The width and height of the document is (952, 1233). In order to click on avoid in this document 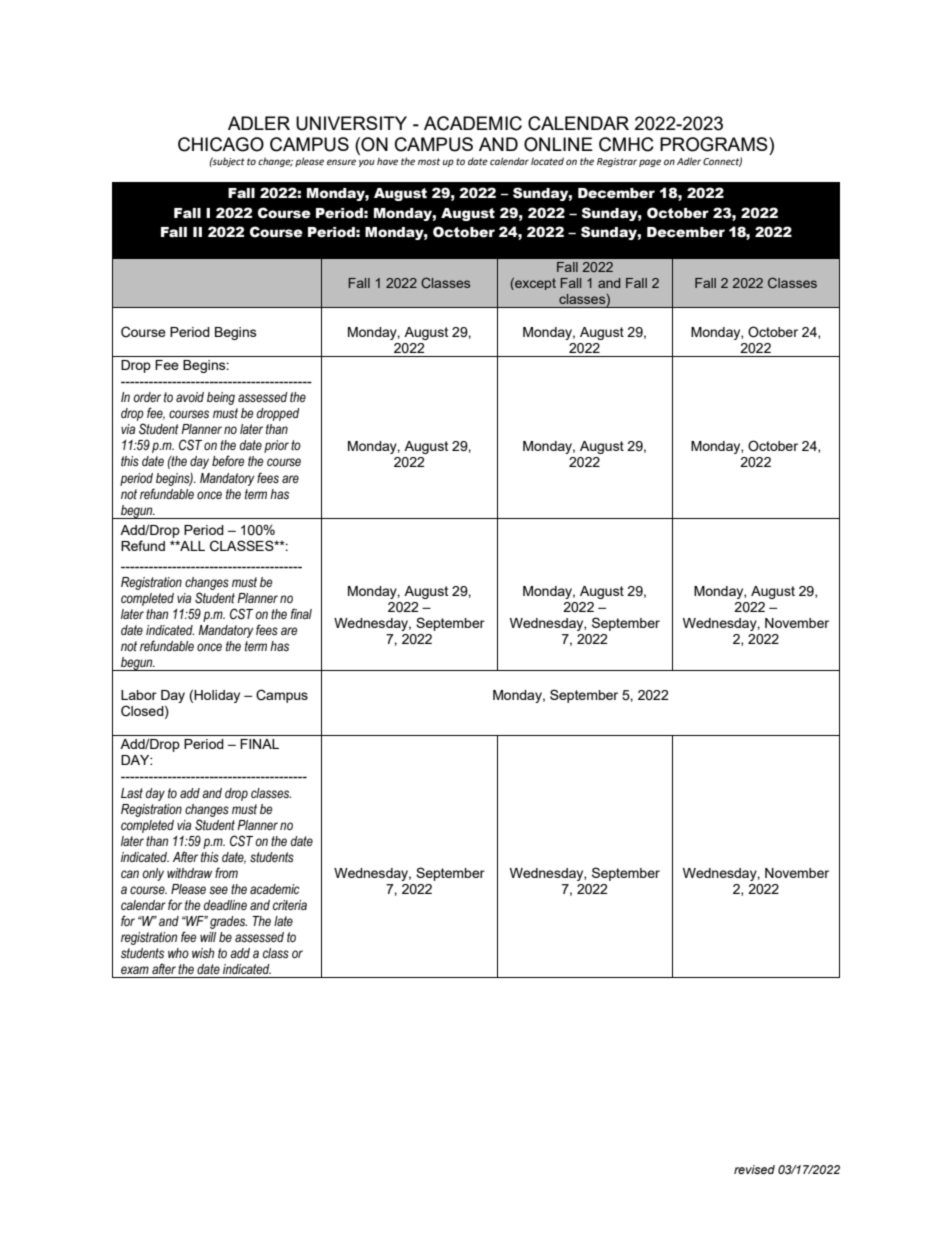, I will do `click(190, 397)`.
